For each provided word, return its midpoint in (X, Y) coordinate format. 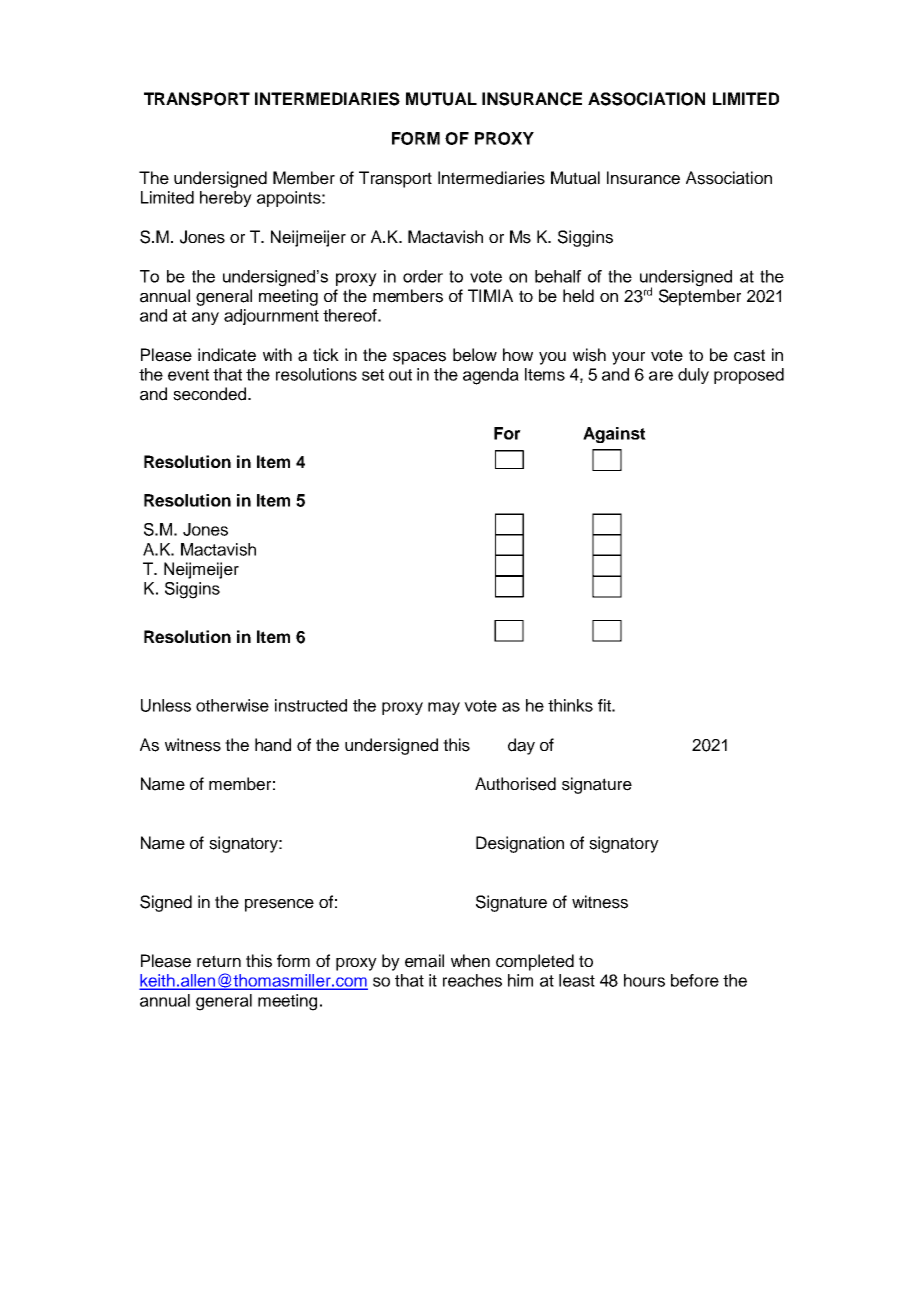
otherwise (232, 705)
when (470, 961)
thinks (570, 705)
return (219, 961)
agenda (491, 376)
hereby (226, 199)
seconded (211, 394)
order (423, 276)
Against (614, 435)
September (700, 297)
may (444, 708)
